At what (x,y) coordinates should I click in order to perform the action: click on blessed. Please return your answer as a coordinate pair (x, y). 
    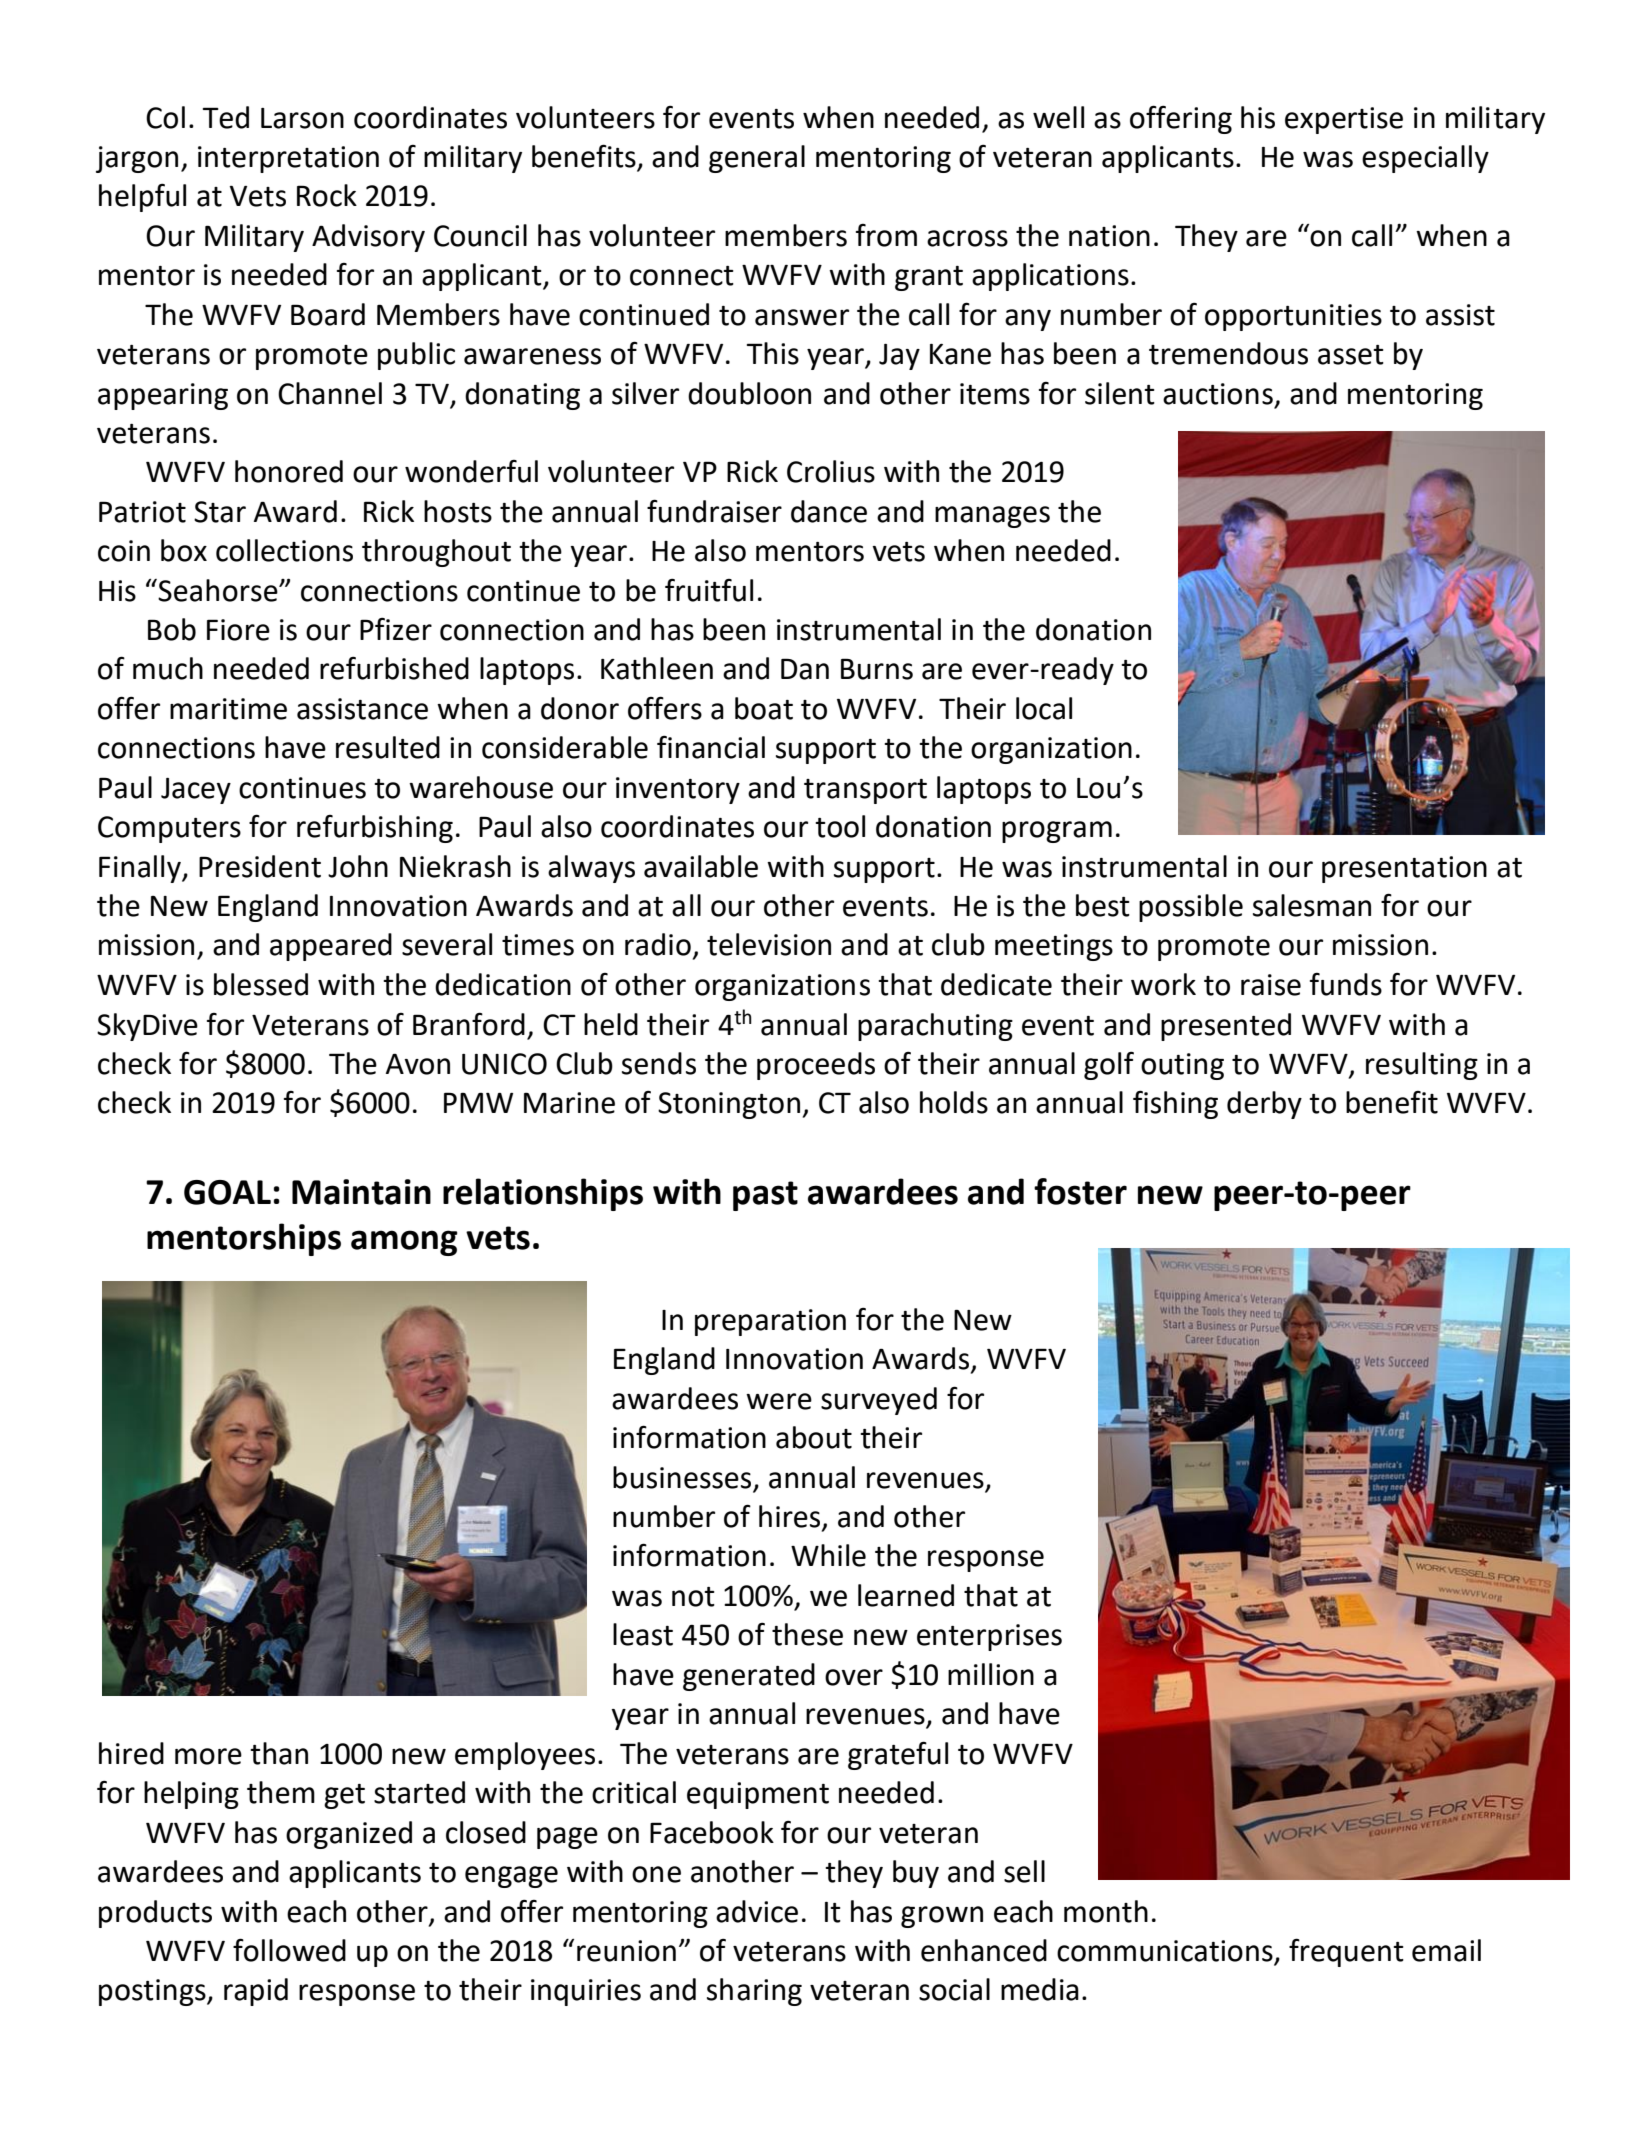
    Looking at the image, I should click on (261, 984).
